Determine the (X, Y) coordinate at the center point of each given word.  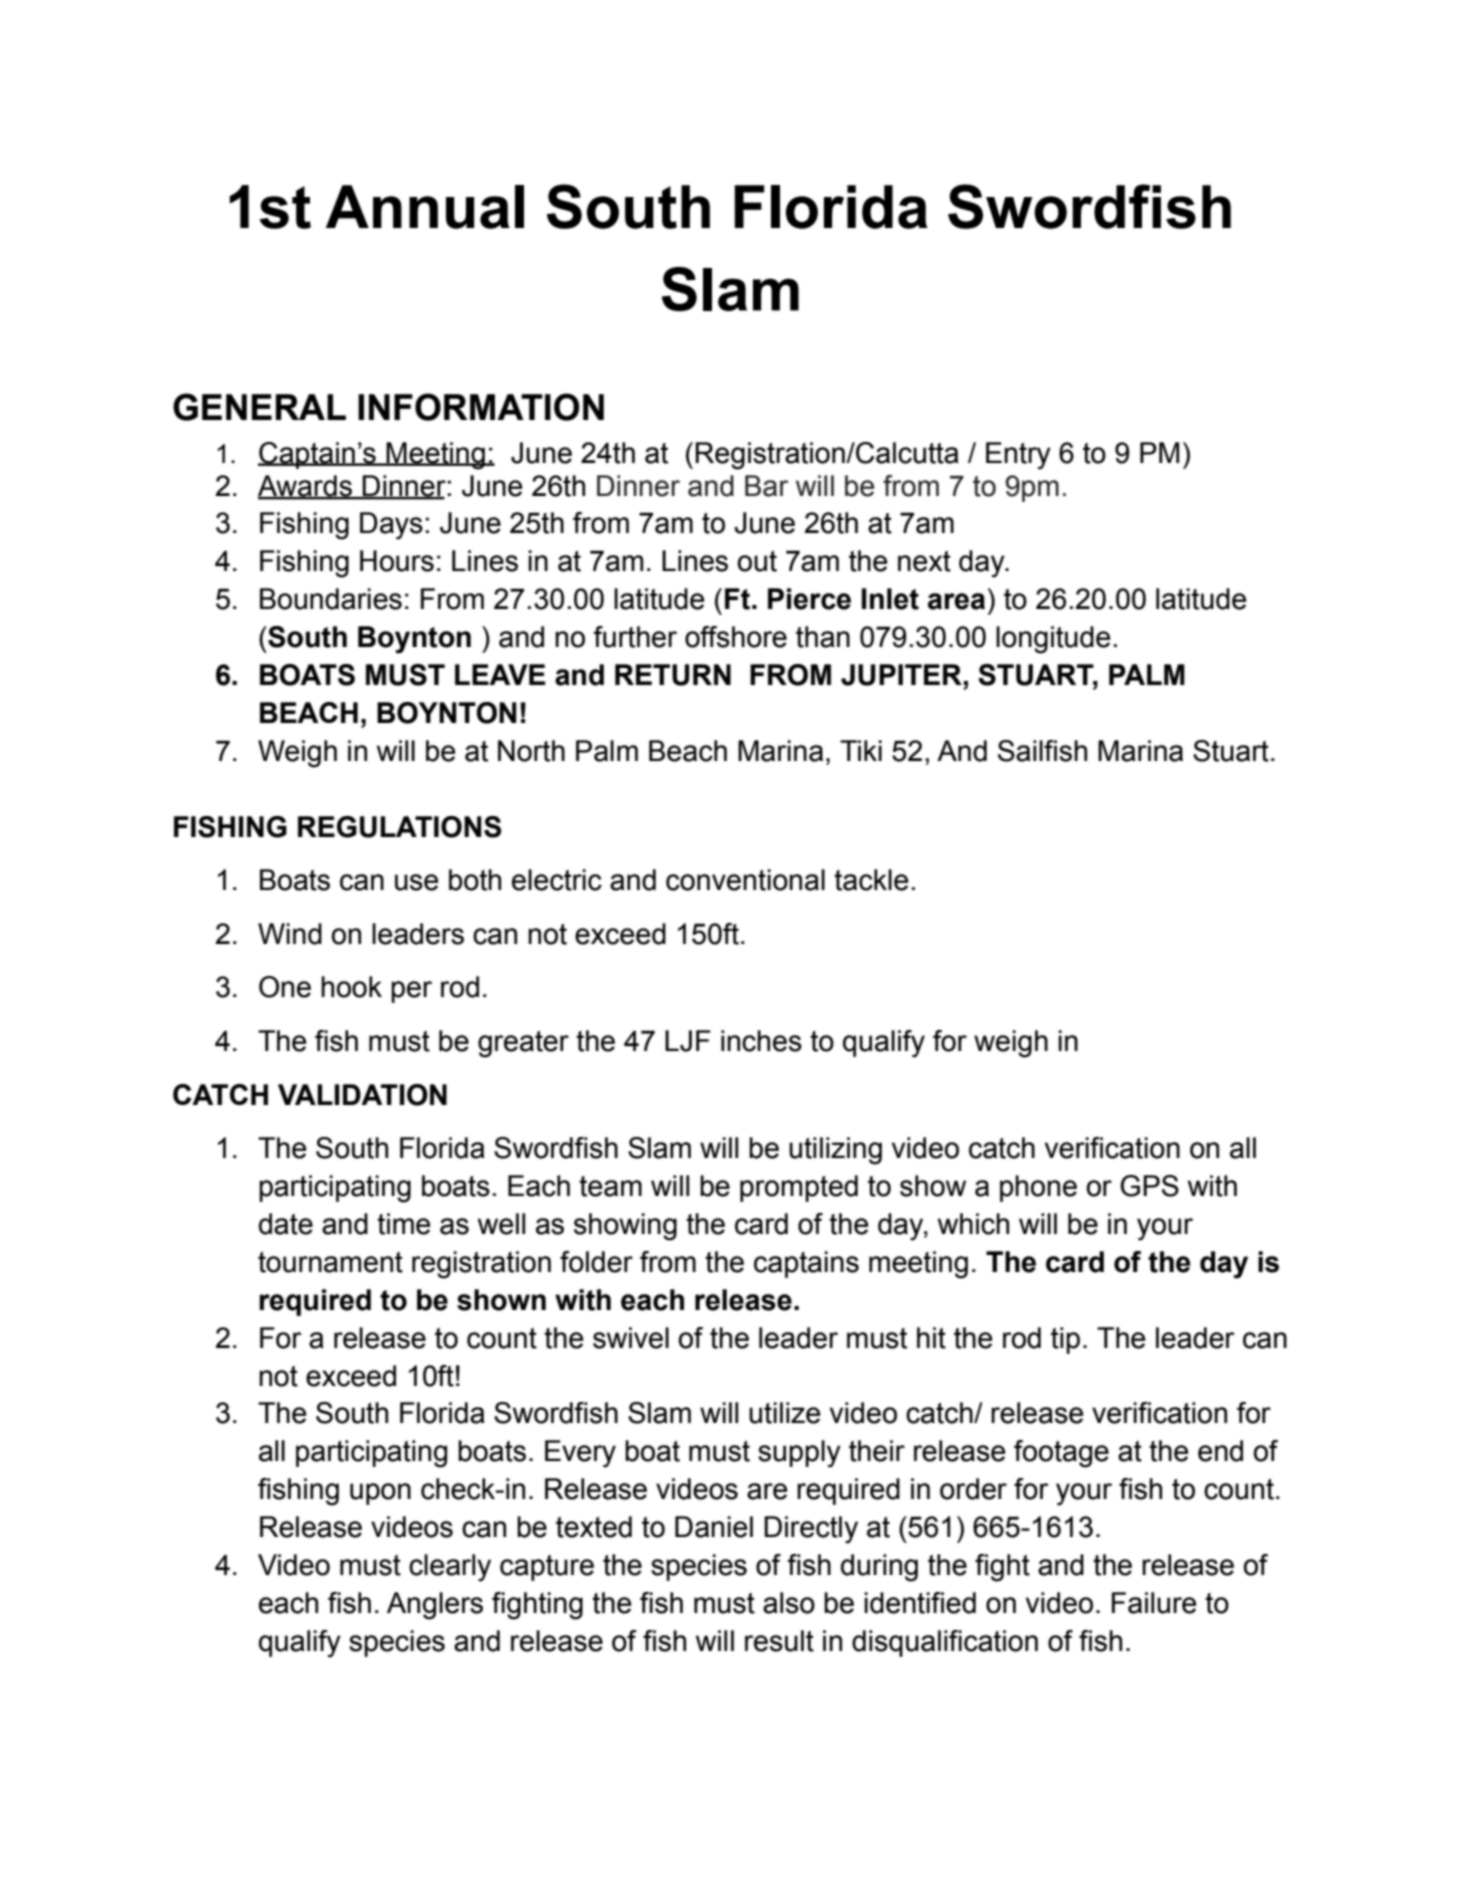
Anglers (435, 1606)
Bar (767, 486)
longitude (1053, 640)
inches (761, 1041)
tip (1065, 1340)
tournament (330, 1262)
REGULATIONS (399, 827)
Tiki (861, 750)
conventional (745, 880)
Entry (1018, 456)
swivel (631, 1338)
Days (391, 526)
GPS (1149, 1186)
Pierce (809, 599)
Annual (425, 207)
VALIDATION (362, 1095)
